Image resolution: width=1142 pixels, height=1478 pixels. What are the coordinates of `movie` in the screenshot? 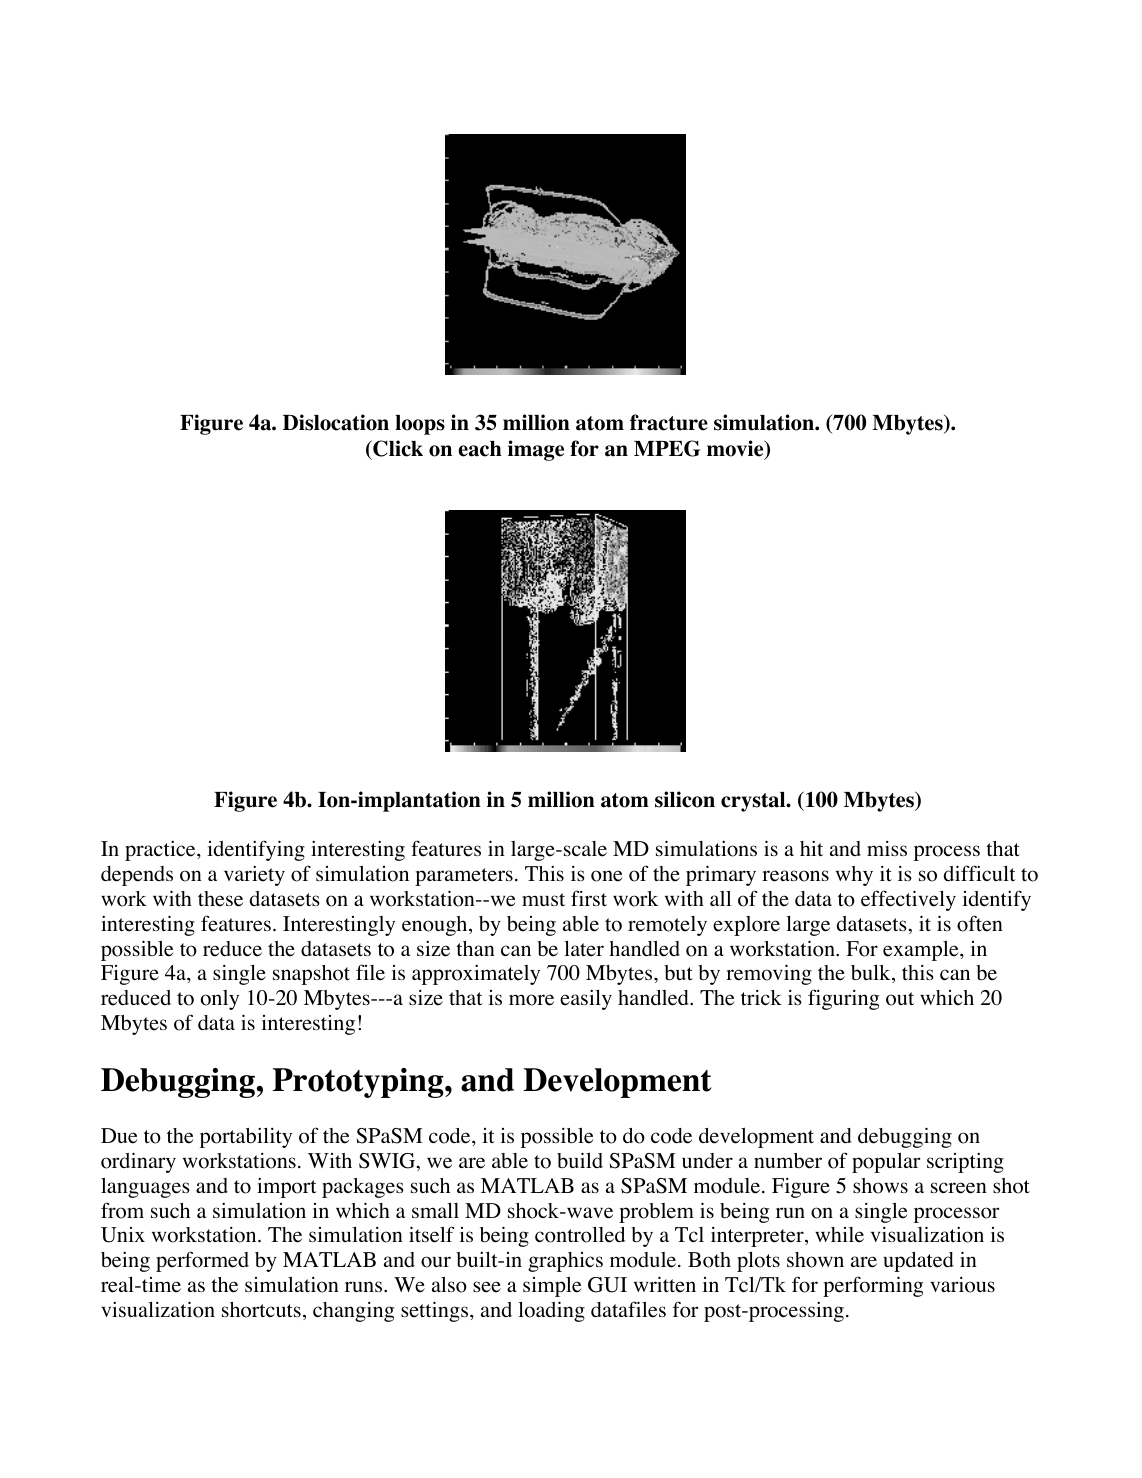 It's located at (736, 449).
